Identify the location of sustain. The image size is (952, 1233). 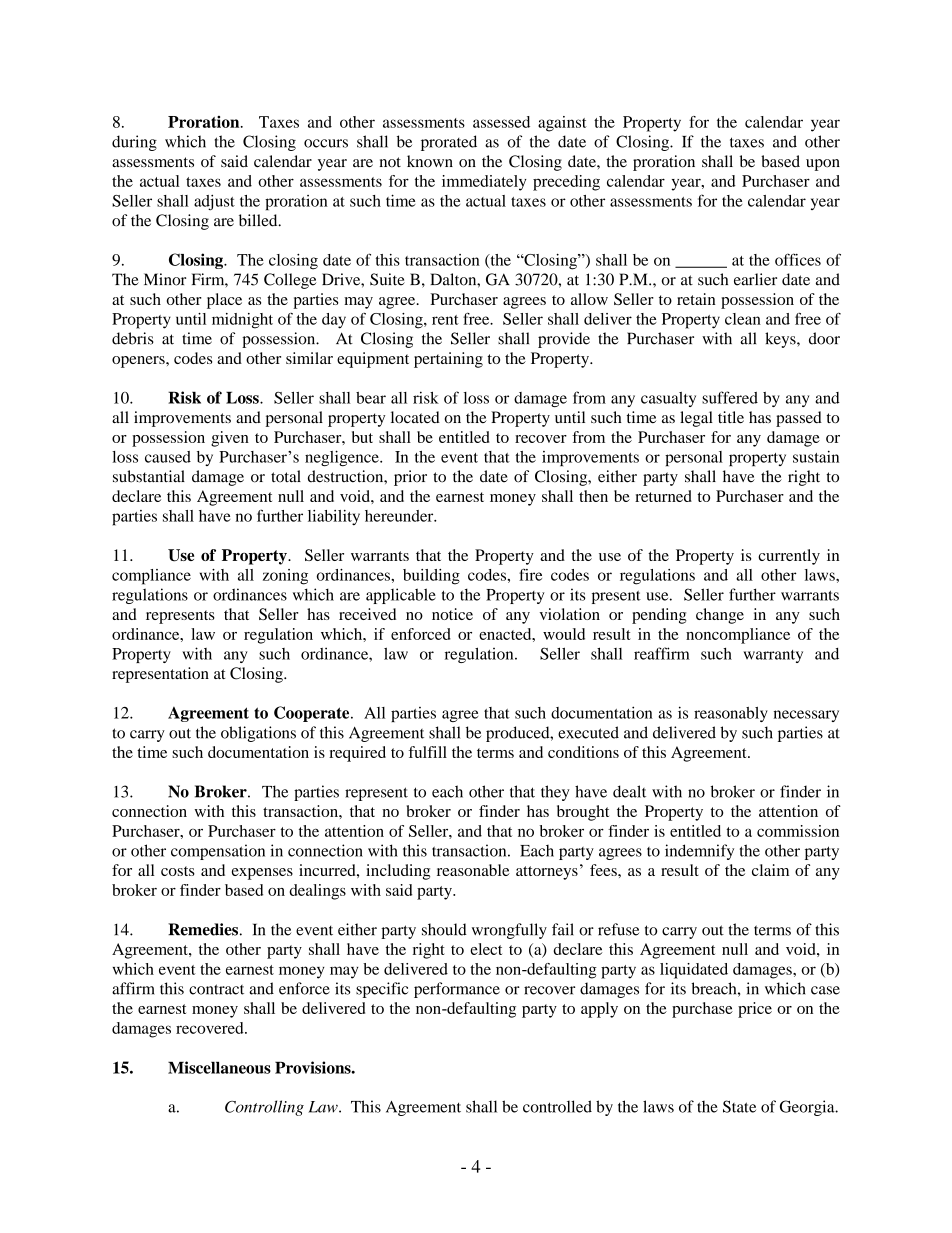
(816, 456).
